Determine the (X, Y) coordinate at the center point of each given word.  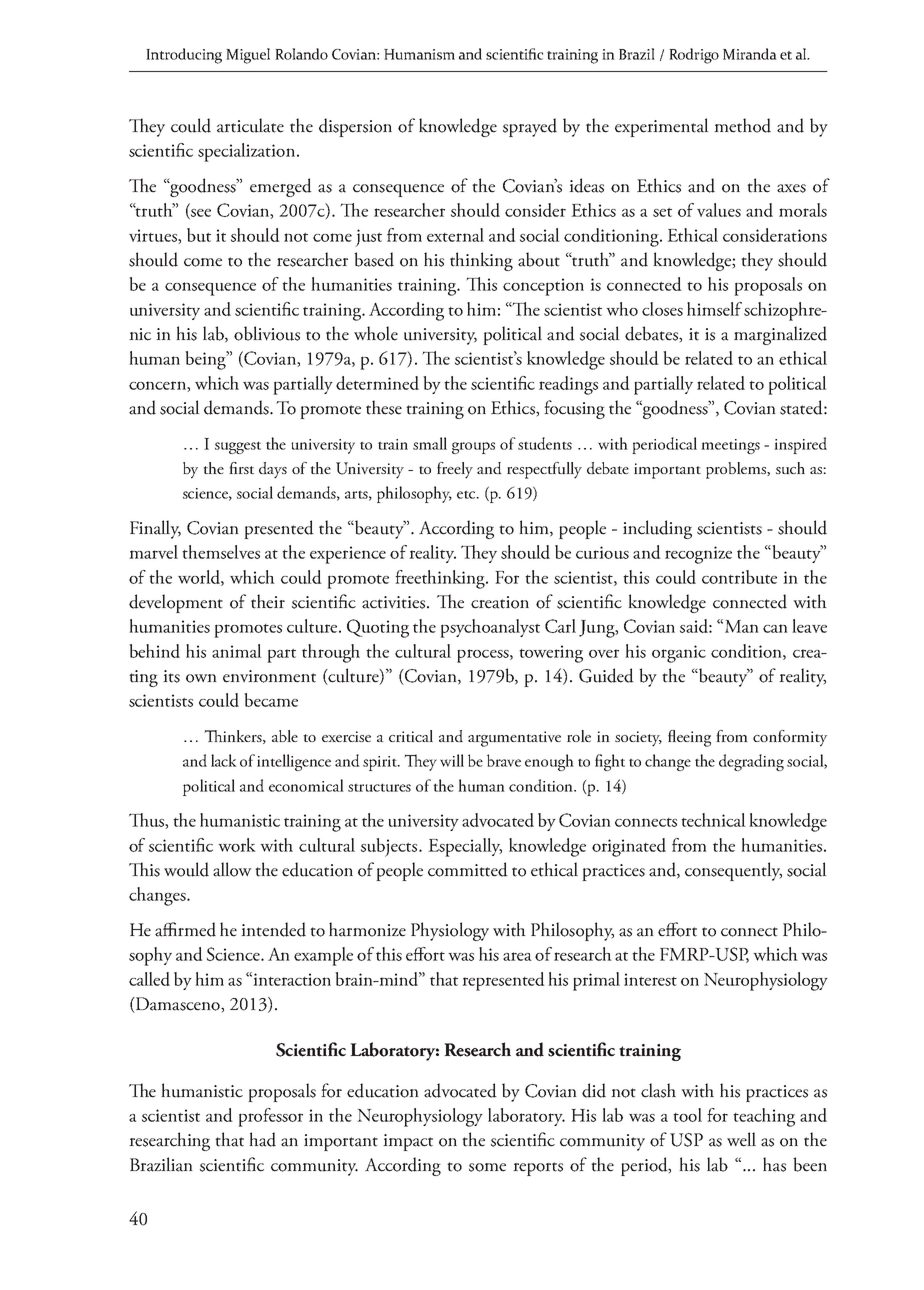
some (487, 1167)
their (268, 601)
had (262, 1139)
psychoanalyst (490, 628)
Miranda (750, 54)
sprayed (530, 127)
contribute (739, 577)
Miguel (248, 56)
